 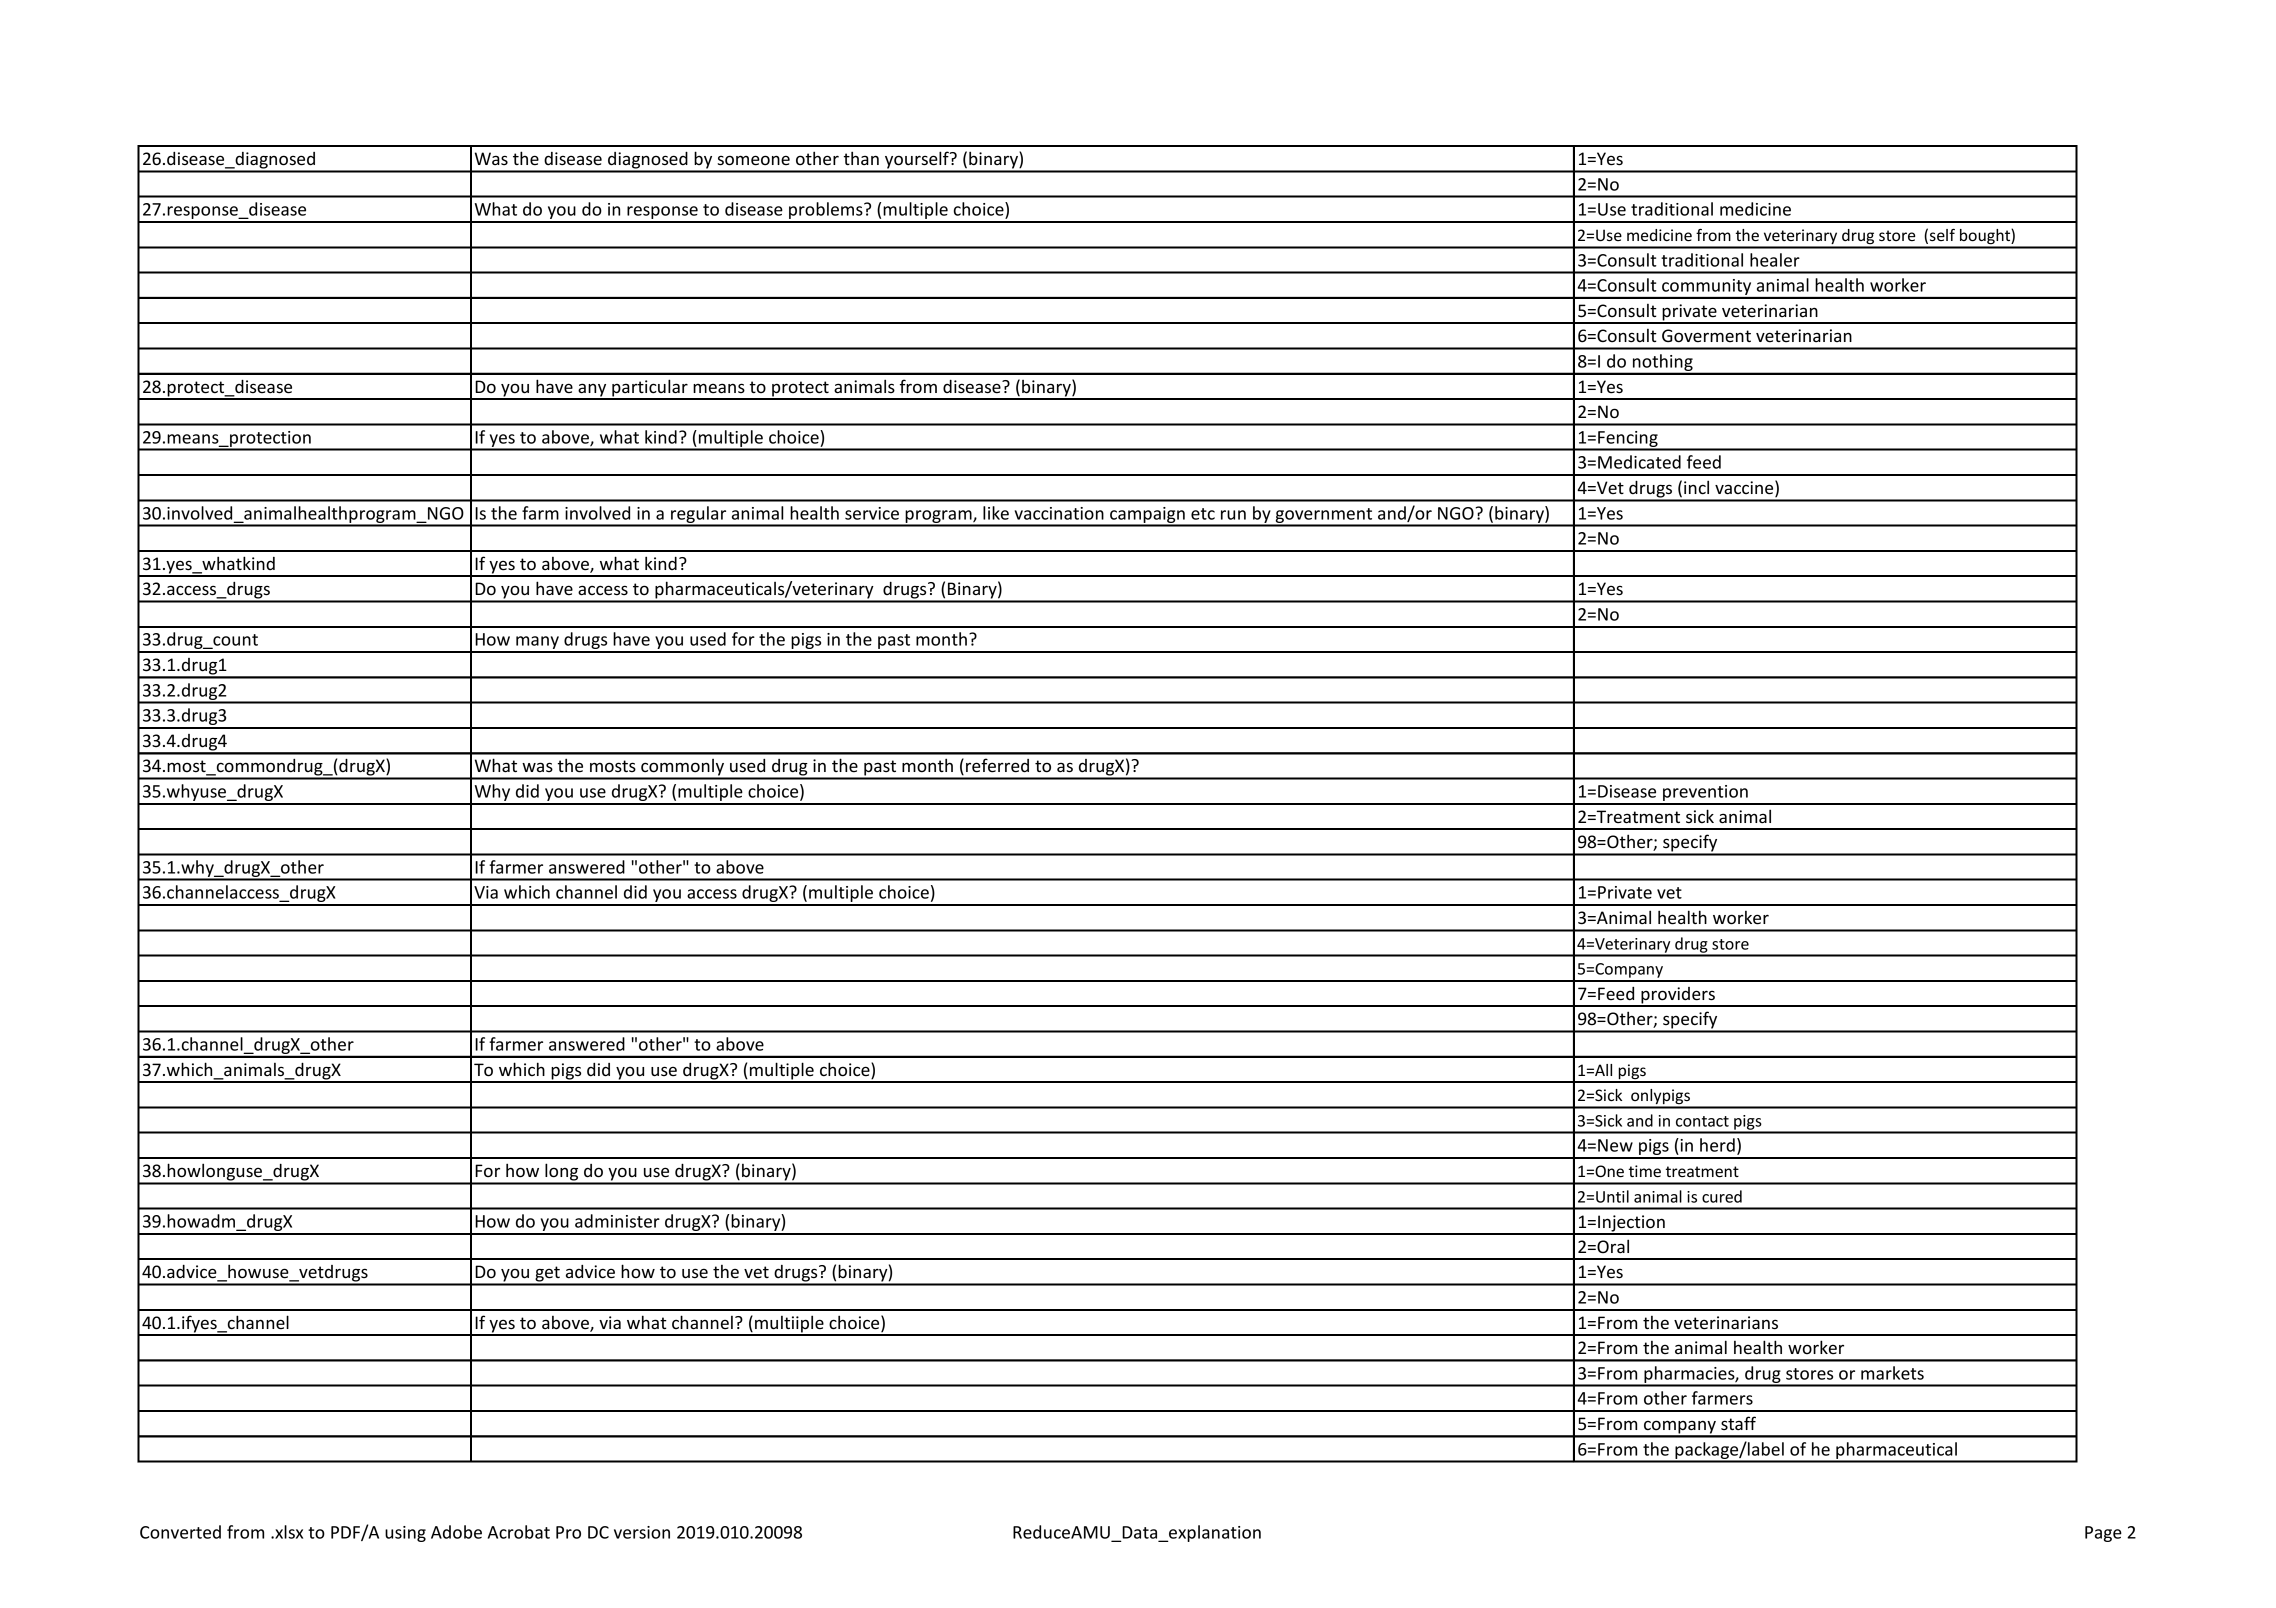 I want to click on using, so click(x=405, y=1534).
